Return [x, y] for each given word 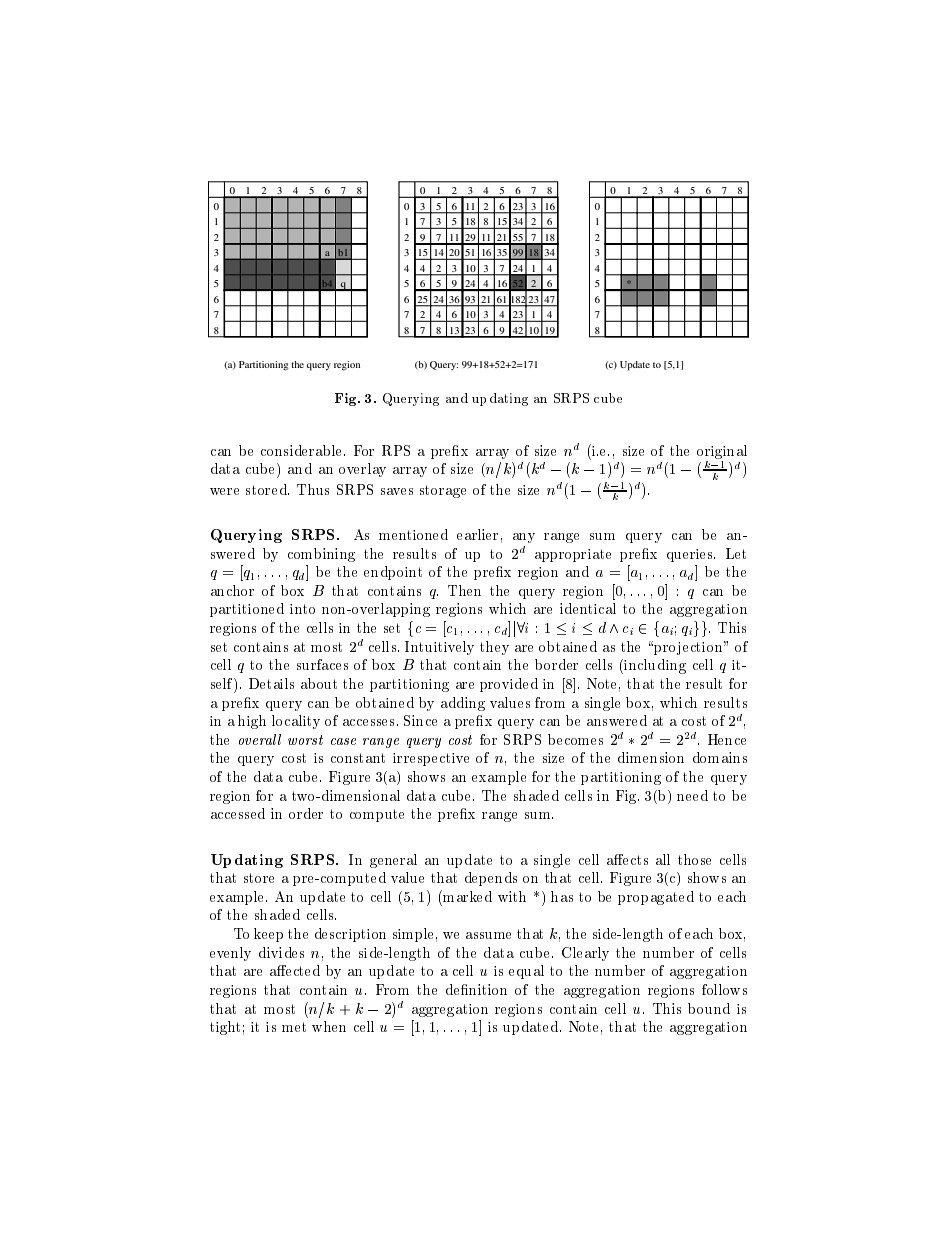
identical [588, 608]
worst [305, 740]
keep [268, 935]
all [663, 859]
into [302, 609]
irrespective [431, 759]
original [722, 452]
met [294, 1027]
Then [464, 590]
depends [491, 879]
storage [443, 491]
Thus [313, 489]
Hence [727, 739]
